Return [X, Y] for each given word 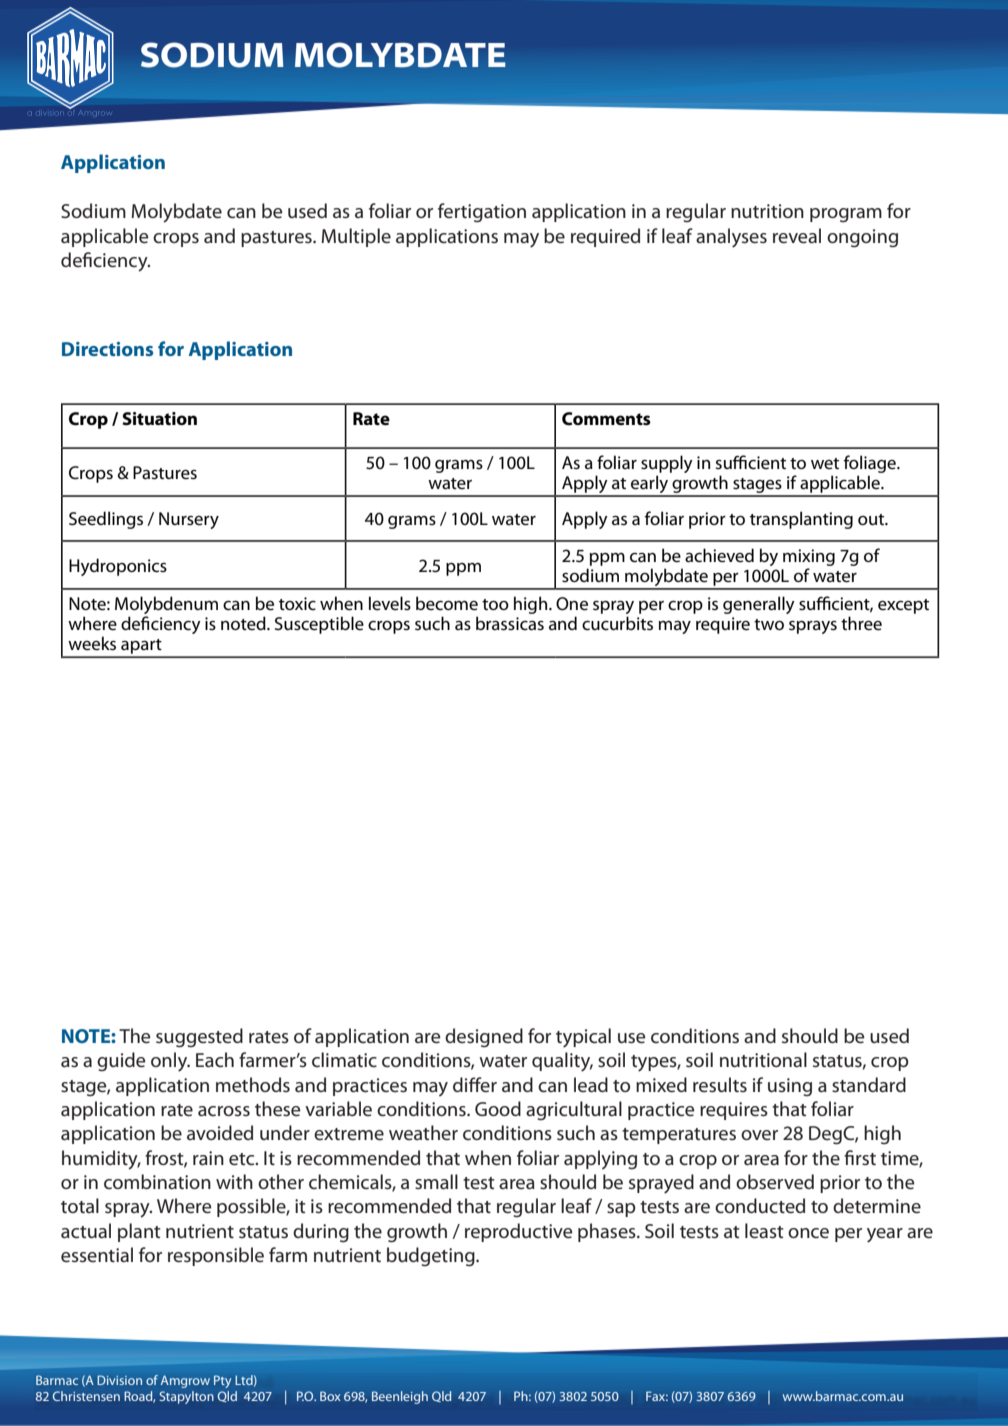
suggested [199, 1038]
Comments [606, 419]
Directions [107, 349]
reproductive [519, 1232]
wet [825, 464]
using [790, 1087]
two [769, 624]
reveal [797, 236]
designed [484, 1038]
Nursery [189, 520]
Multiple [356, 237]
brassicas [510, 623]
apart [141, 648]
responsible [216, 1256]
